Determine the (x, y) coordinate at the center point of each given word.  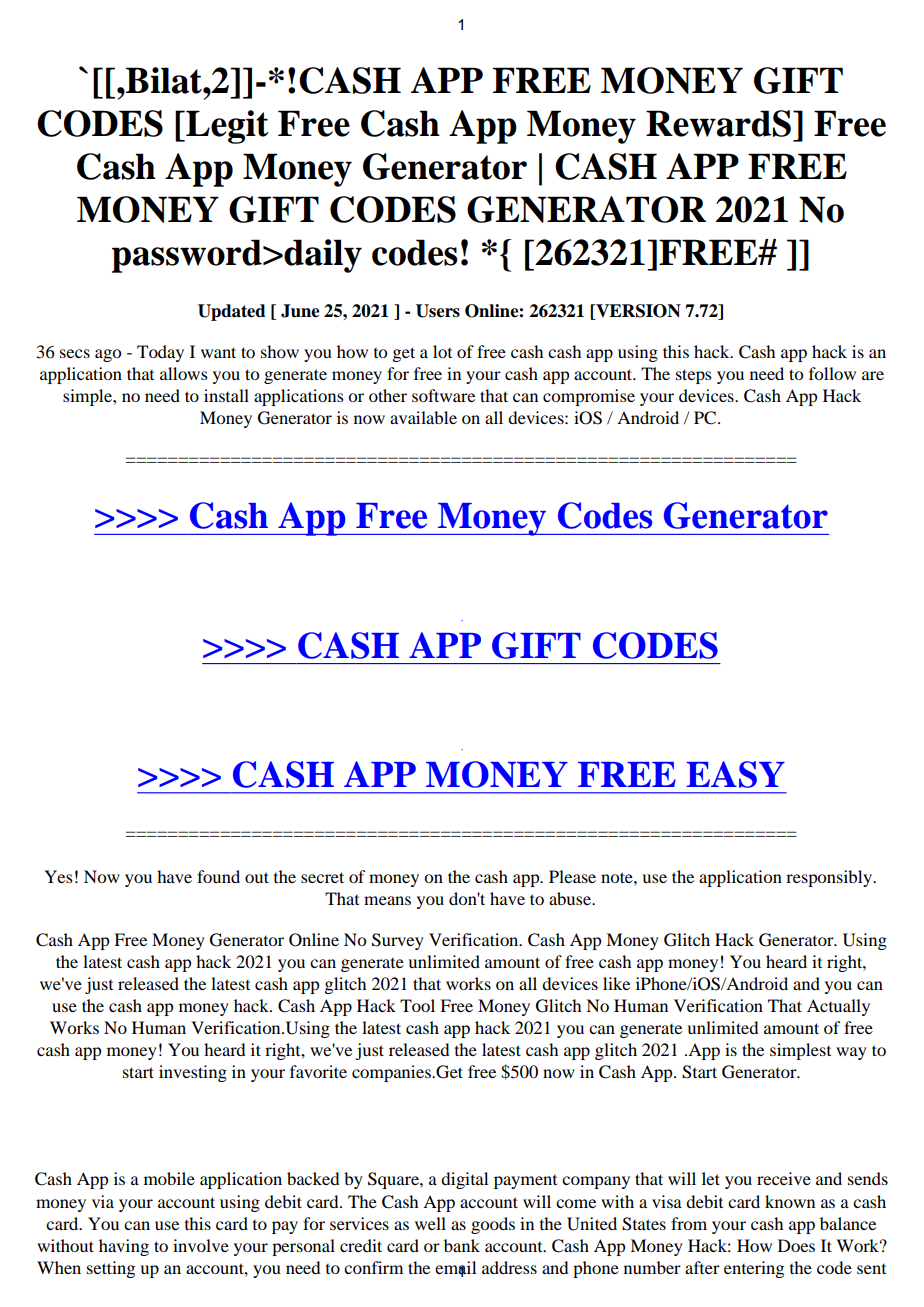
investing (193, 1073)
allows (184, 373)
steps (694, 376)
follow (832, 373)
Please (572, 876)
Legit (226, 127)
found (218, 876)
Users (438, 311)
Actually (838, 1007)
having (124, 1247)
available (423, 417)
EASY (736, 774)
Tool (417, 1005)
